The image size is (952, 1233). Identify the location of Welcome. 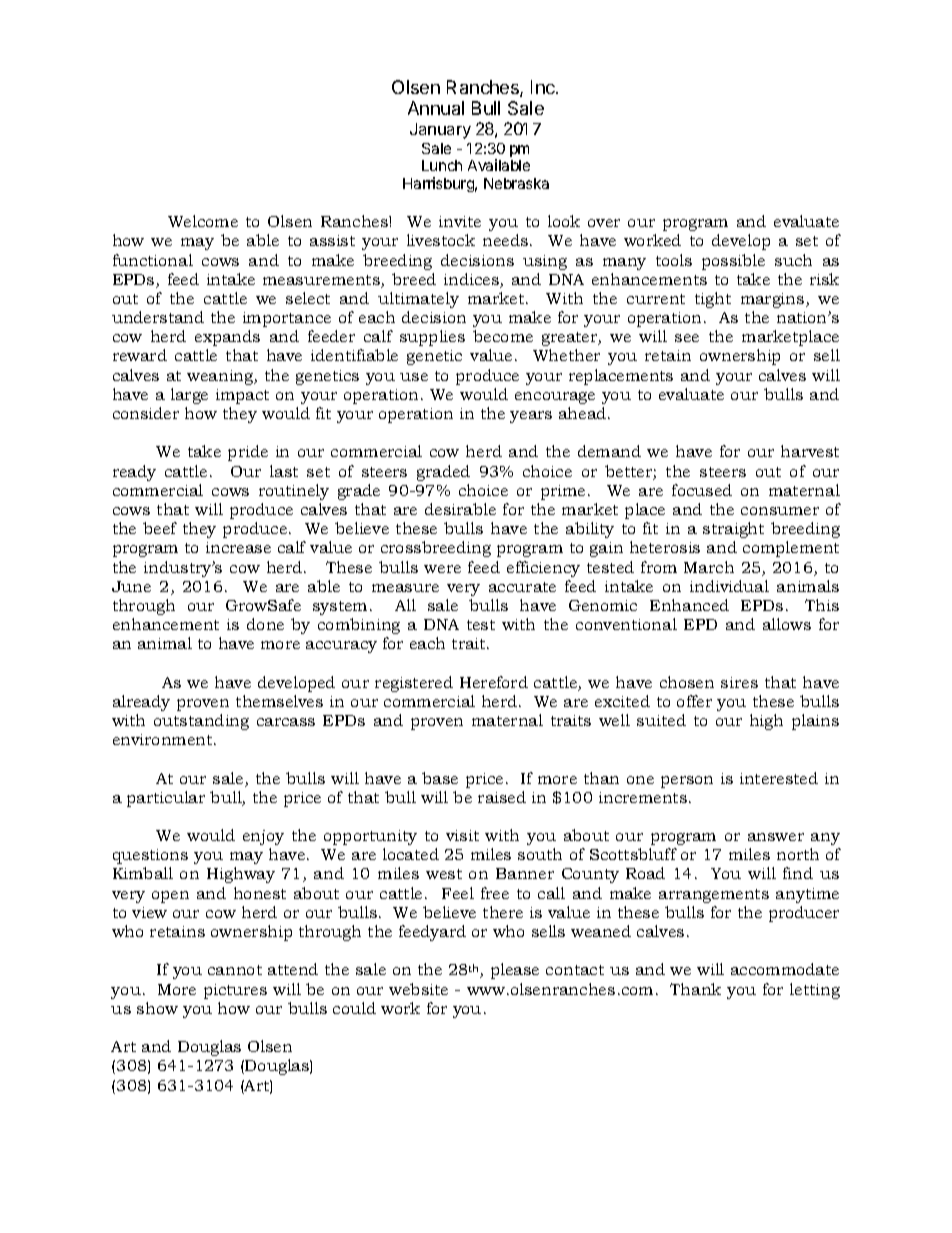
(203, 221).
